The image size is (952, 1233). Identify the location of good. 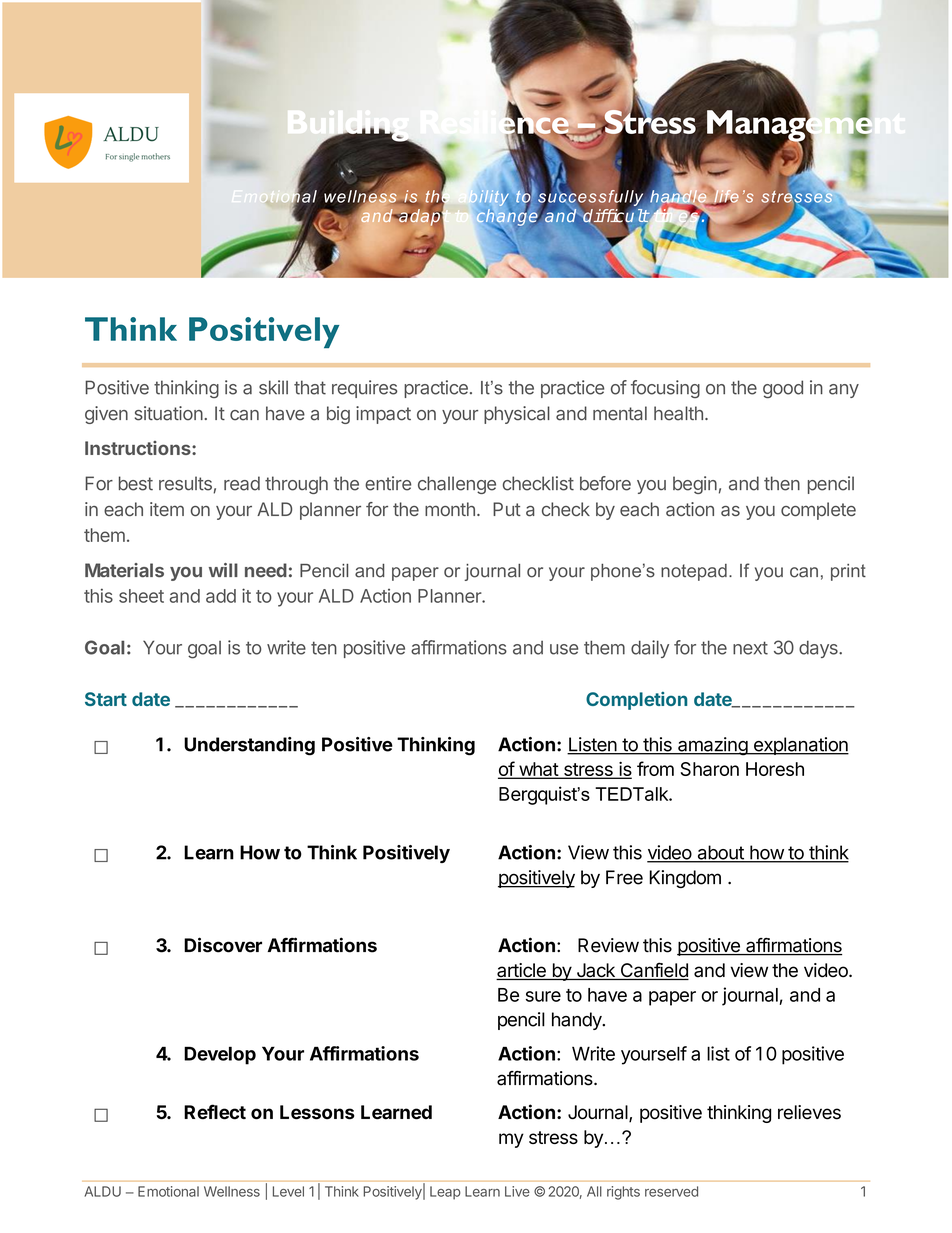
(783, 389).
